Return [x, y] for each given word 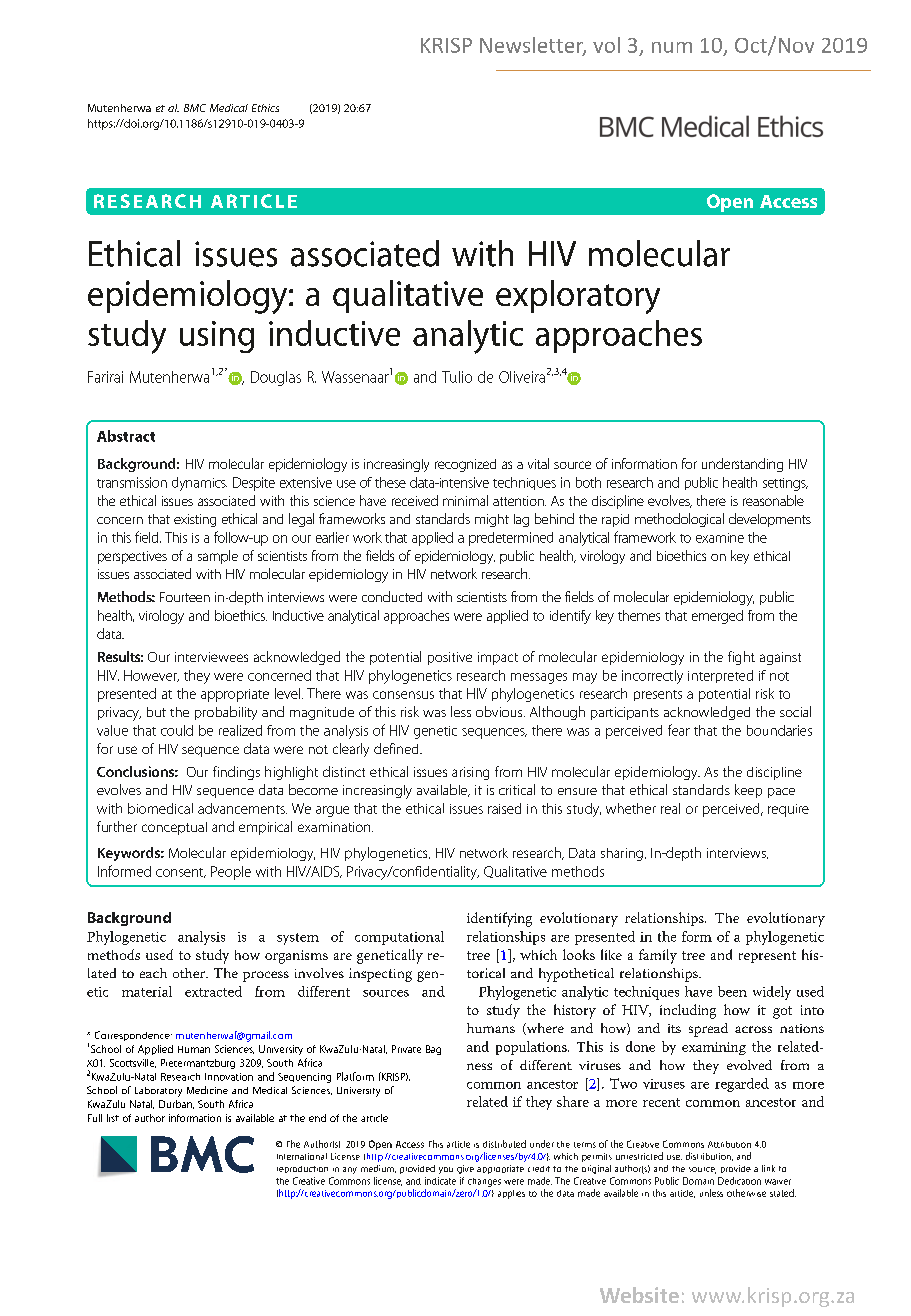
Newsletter [533, 46]
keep [748, 791]
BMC [195, 108]
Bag [433, 1050]
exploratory [578, 297]
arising [470, 773]
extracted [213, 991]
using [217, 337]
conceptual [174, 828]
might [492, 520]
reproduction [302, 1169]
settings [785, 484]
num [672, 47]
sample [218, 557]
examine [720, 538]
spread [708, 1030]
